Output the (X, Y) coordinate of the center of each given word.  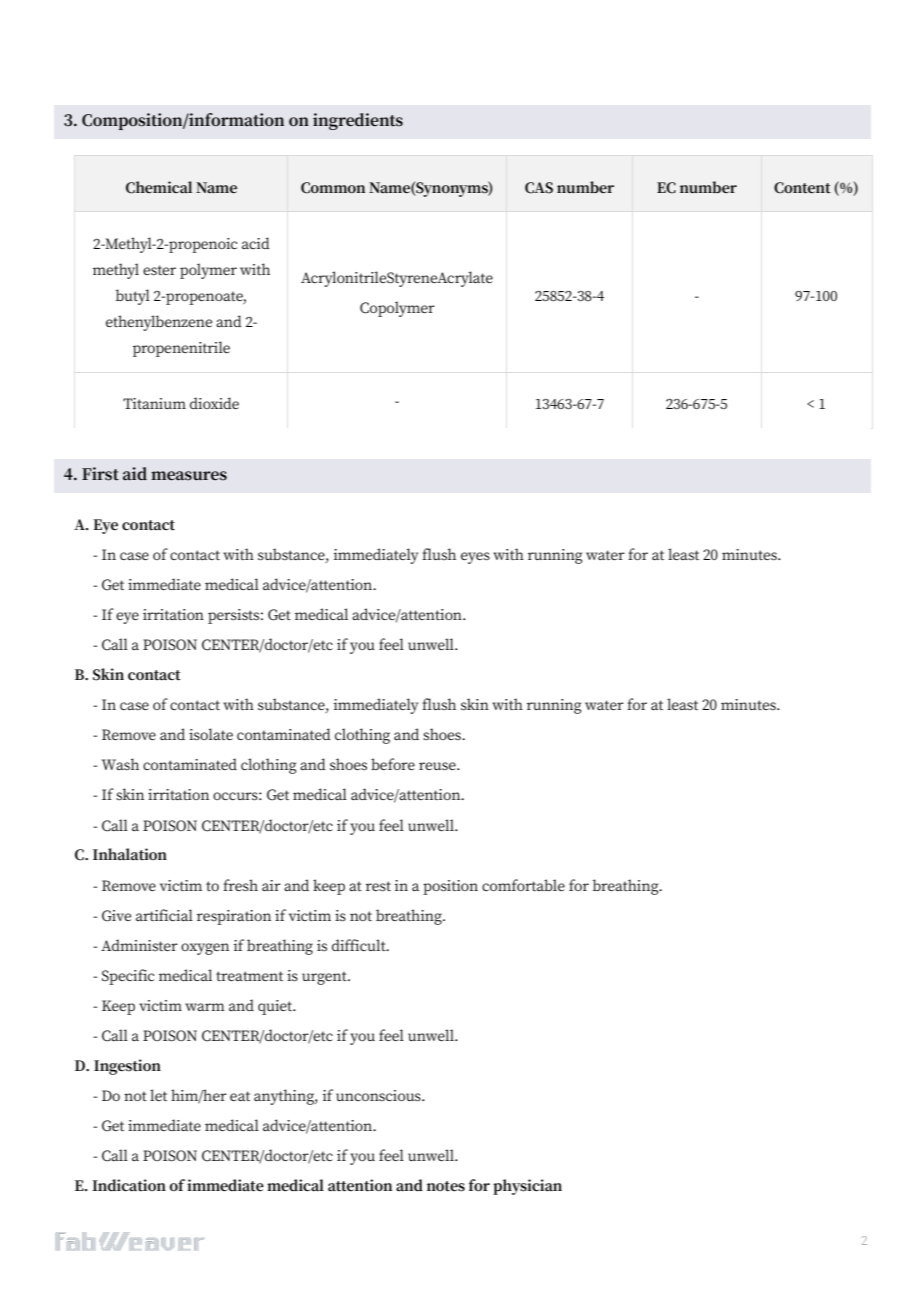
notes (446, 1186)
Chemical (159, 187)
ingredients (358, 121)
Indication (129, 1185)
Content (802, 188)
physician (527, 1187)
